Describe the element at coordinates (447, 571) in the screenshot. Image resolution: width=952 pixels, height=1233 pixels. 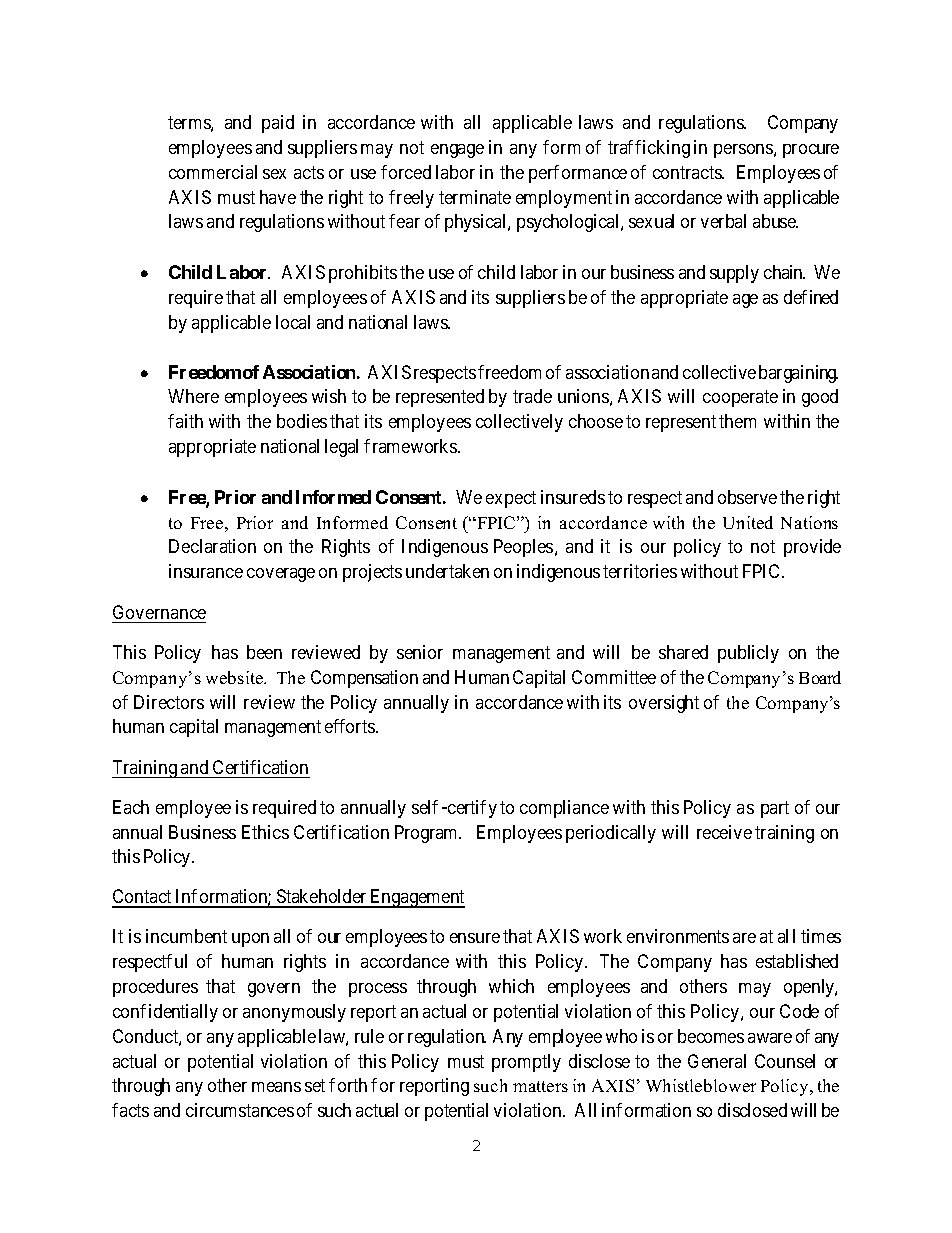
I see `undertaken` at that location.
